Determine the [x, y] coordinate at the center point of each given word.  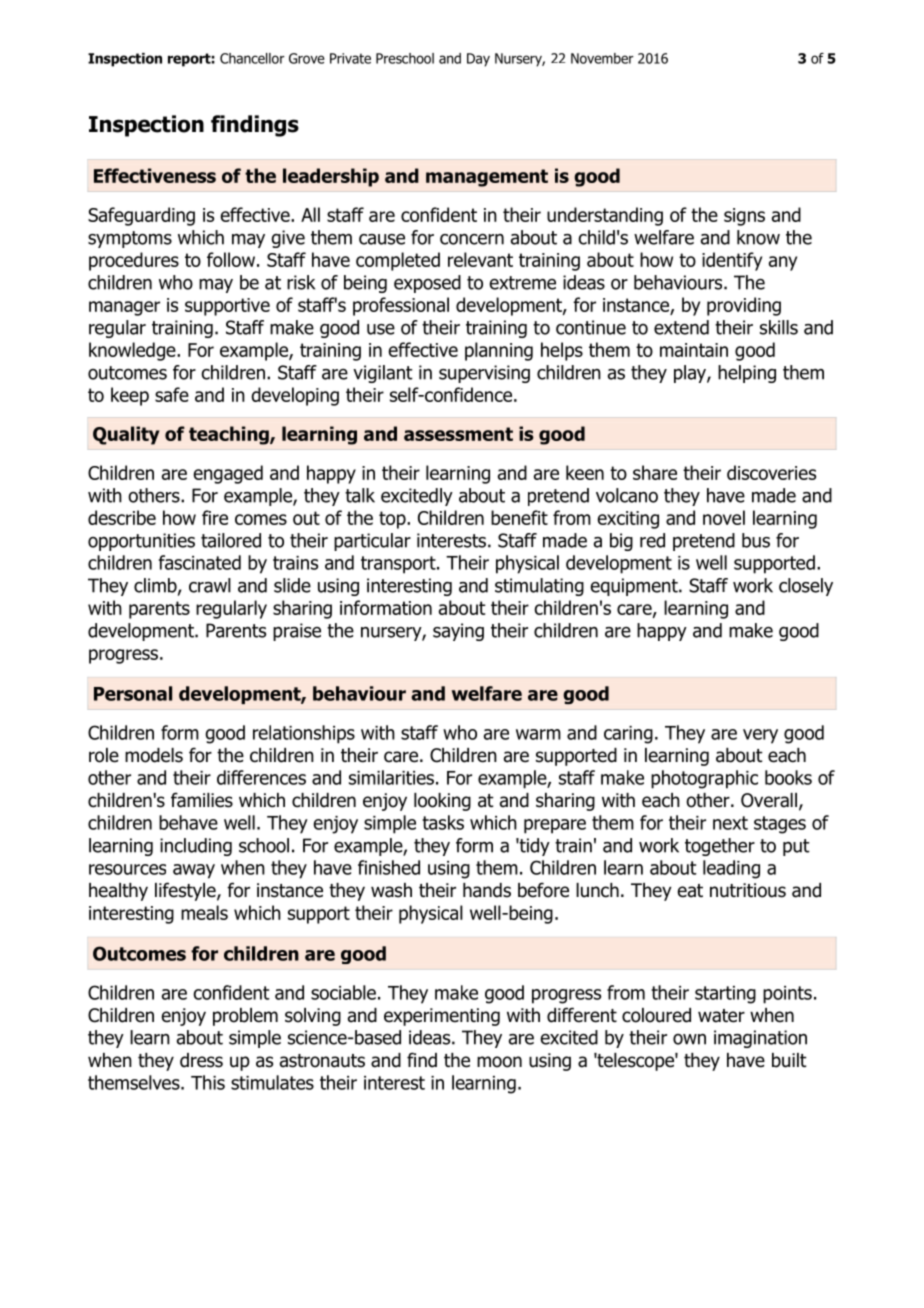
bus [756, 540]
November [602, 58]
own [689, 1039]
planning [499, 351]
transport [399, 565]
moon [499, 1062]
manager [124, 308]
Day [478, 60]
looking [442, 802]
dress [201, 1060]
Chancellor [252, 58]
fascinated [200, 562]
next [730, 823]
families [202, 800]
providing [744, 306]
